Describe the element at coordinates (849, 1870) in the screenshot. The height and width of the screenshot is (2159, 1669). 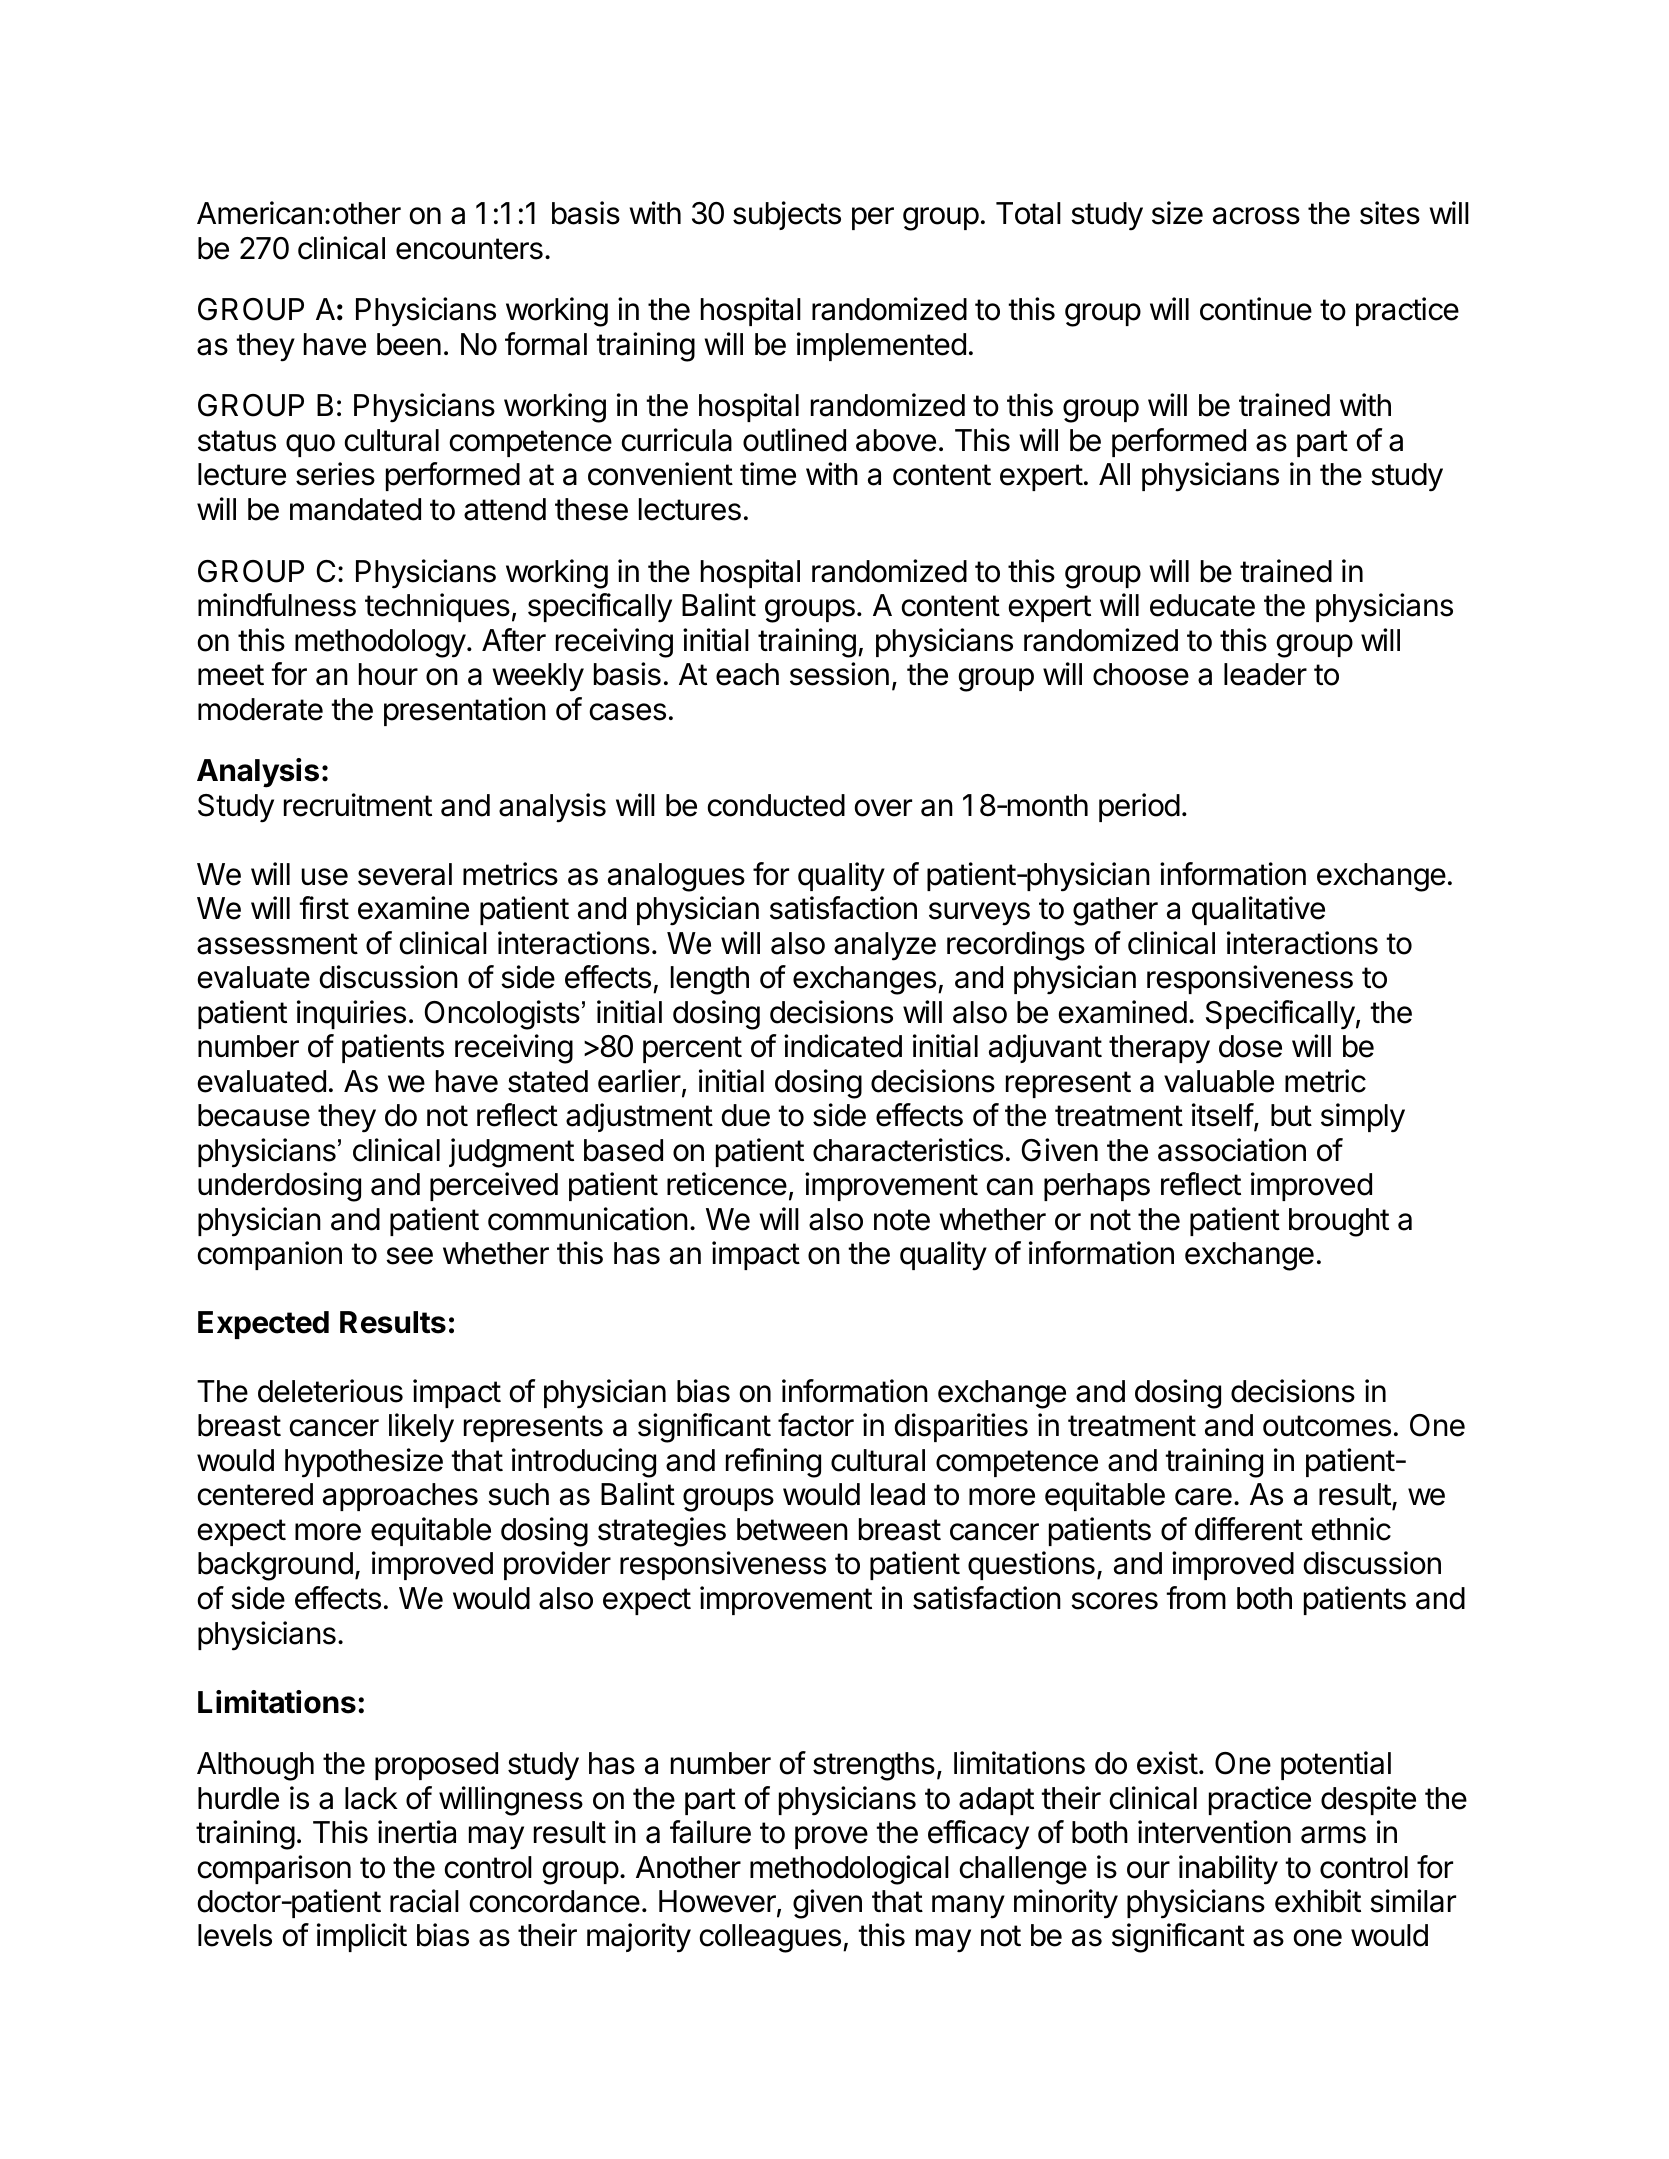
I see `methodological` at that location.
